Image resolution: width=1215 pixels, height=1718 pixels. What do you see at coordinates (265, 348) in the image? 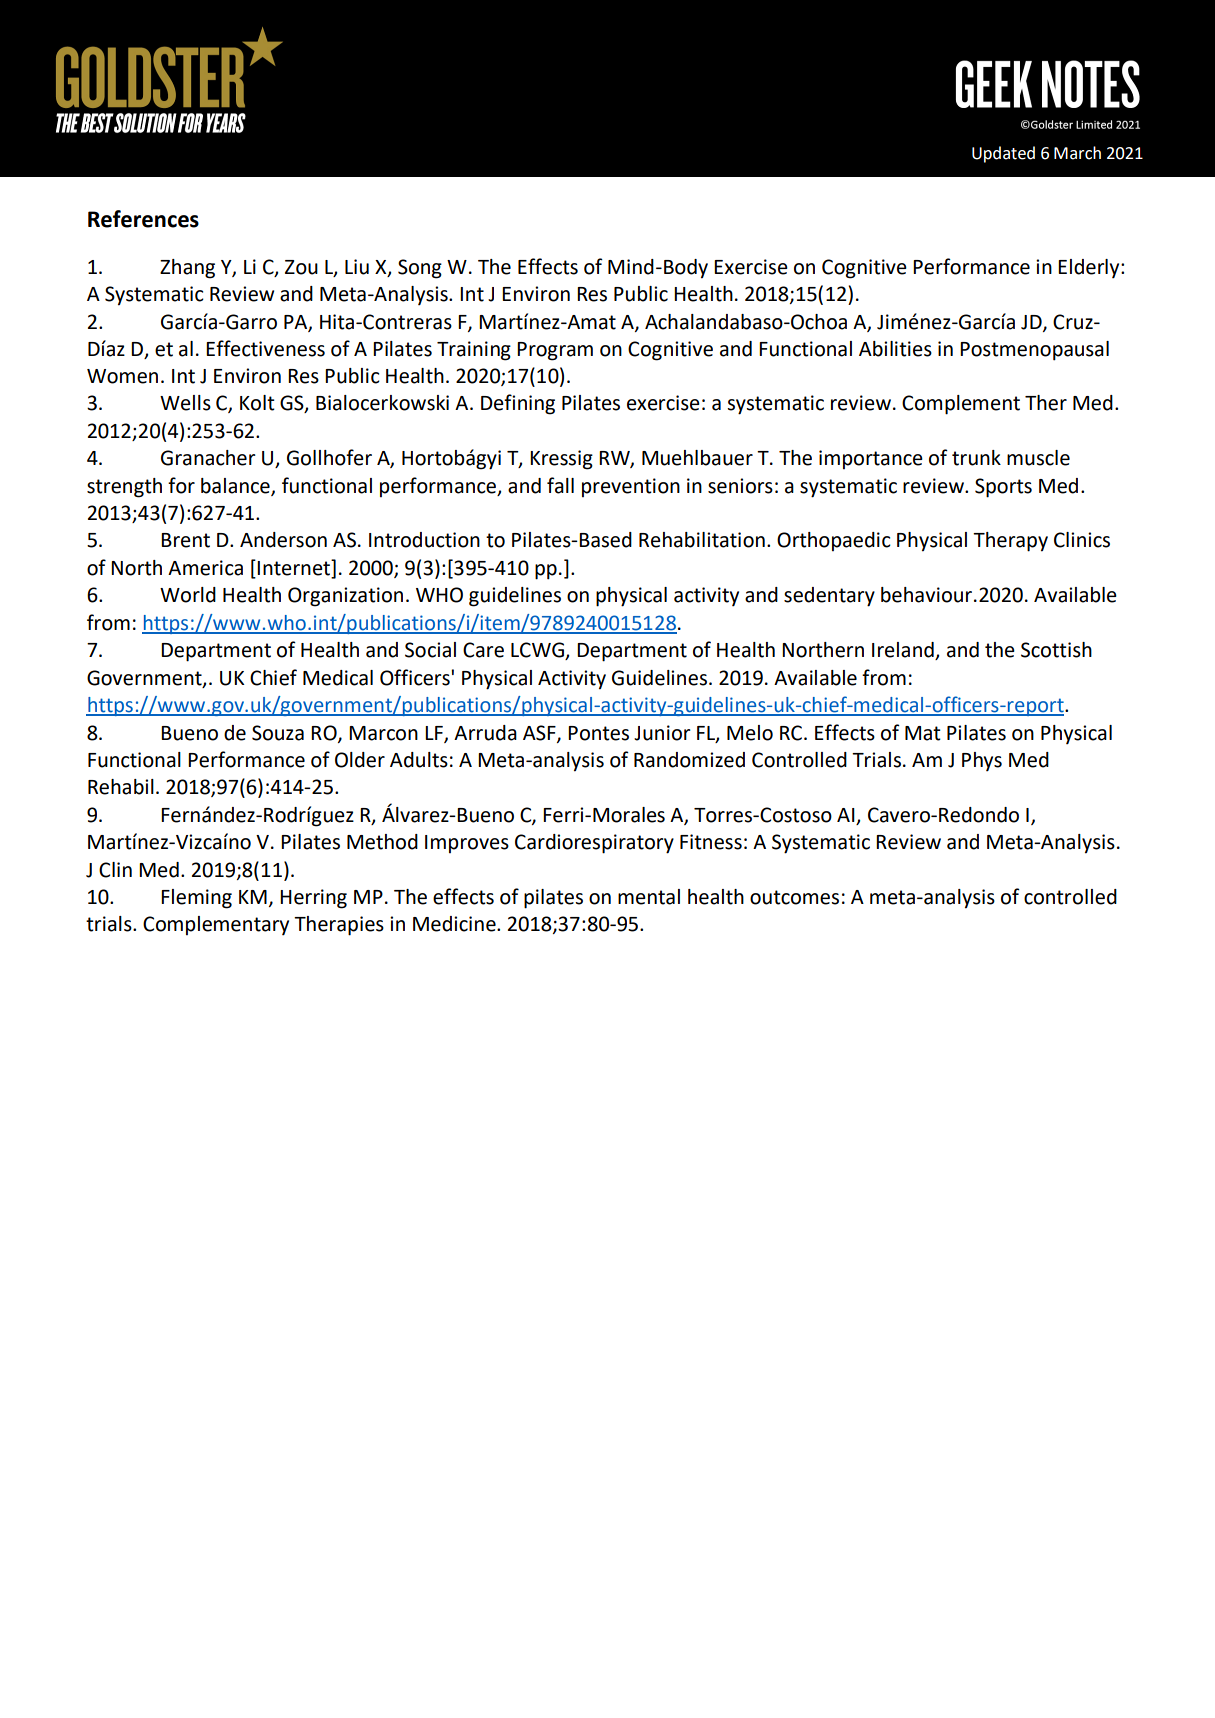
I see `Effectiveness` at bounding box center [265, 348].
